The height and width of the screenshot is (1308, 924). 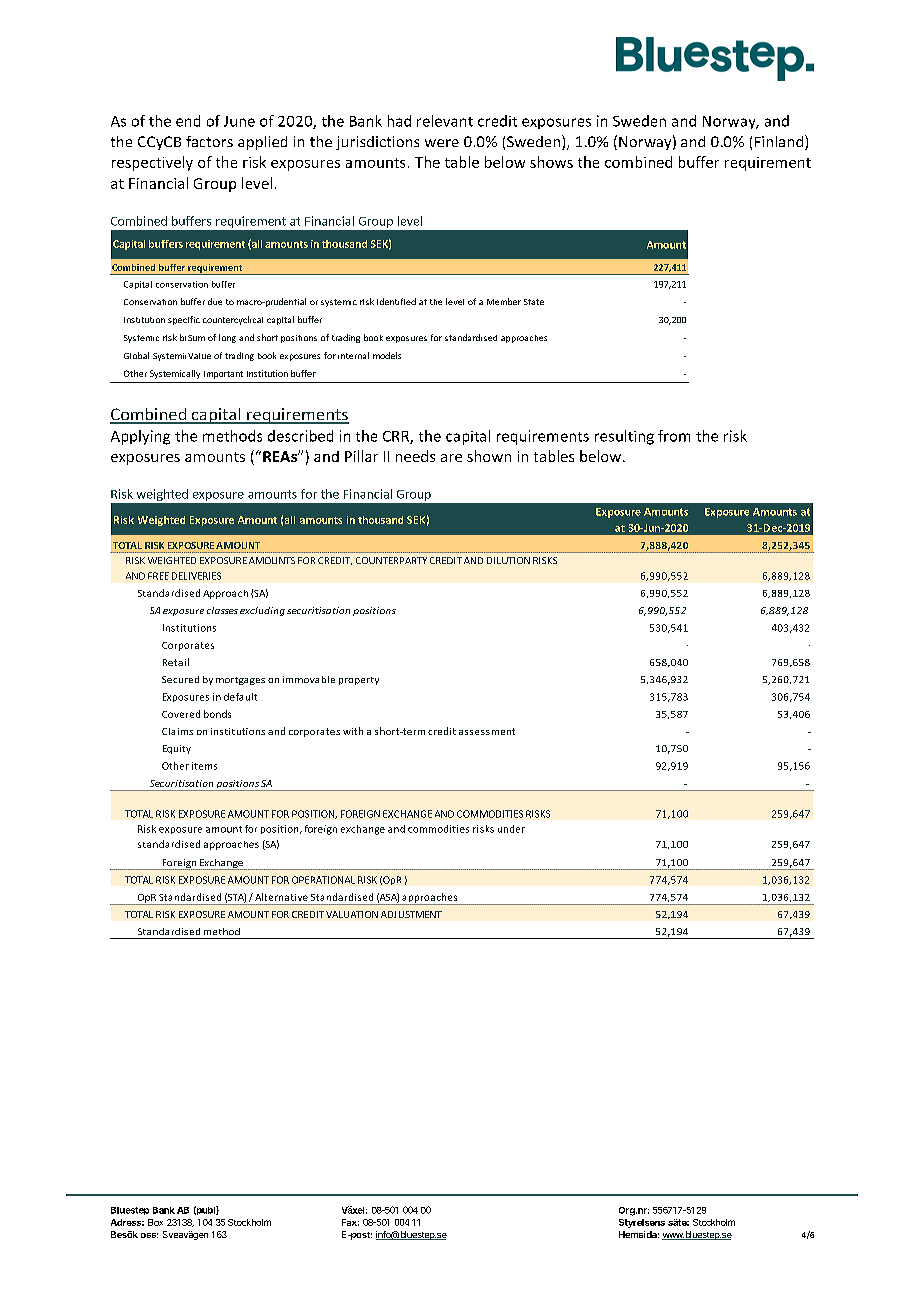 I want to click on were, so click(x=442, y=143).
